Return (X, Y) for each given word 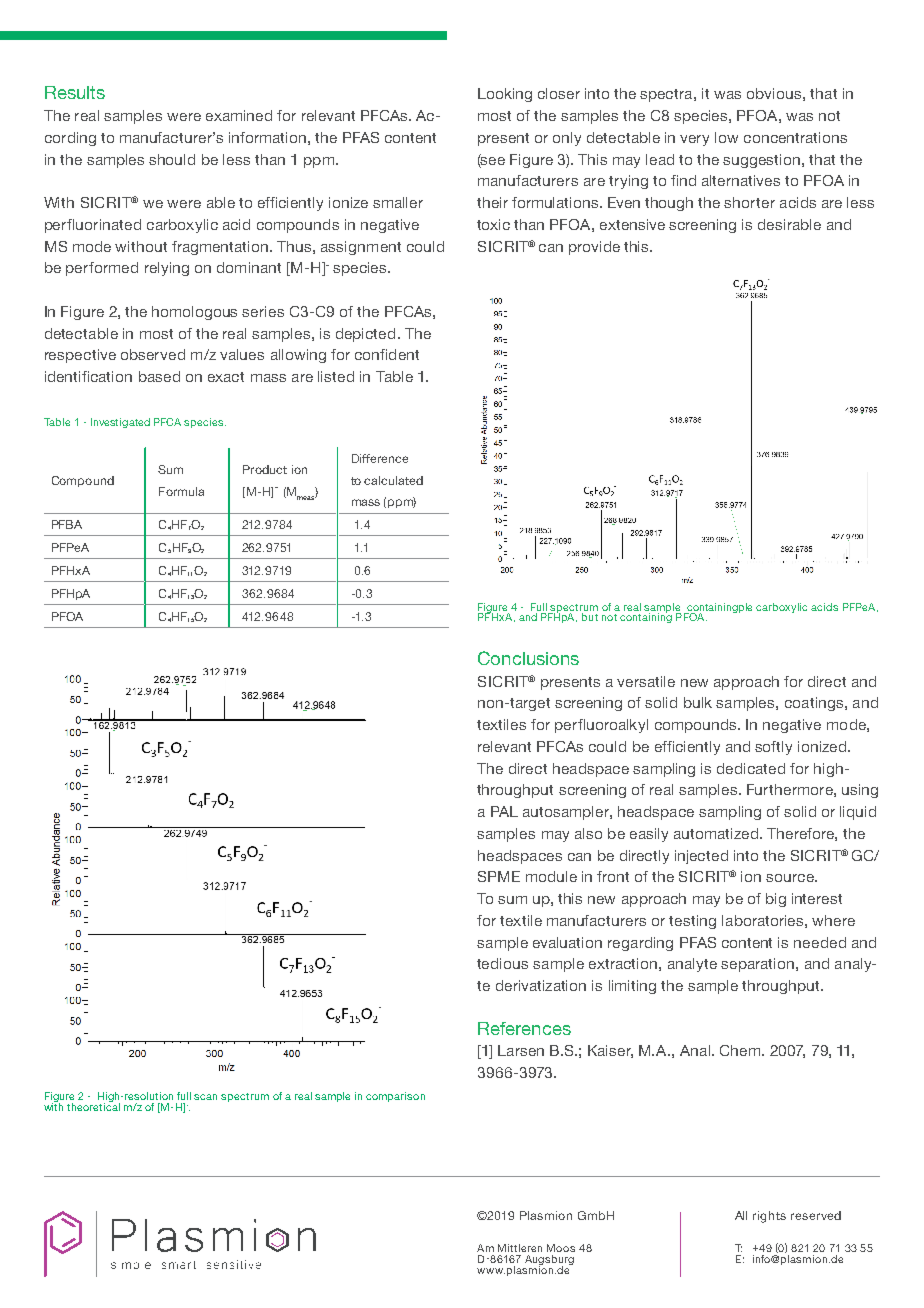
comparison (395, 1097)
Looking (505, 95)
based (159, 376)
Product (265, 469)
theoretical (93, 1106)
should (172, 159)
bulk (698, 702)
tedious (502, 963)
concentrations (795, 137)
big (776, 900)
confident (387, 354)
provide (594, 248)
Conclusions (528, 658)
